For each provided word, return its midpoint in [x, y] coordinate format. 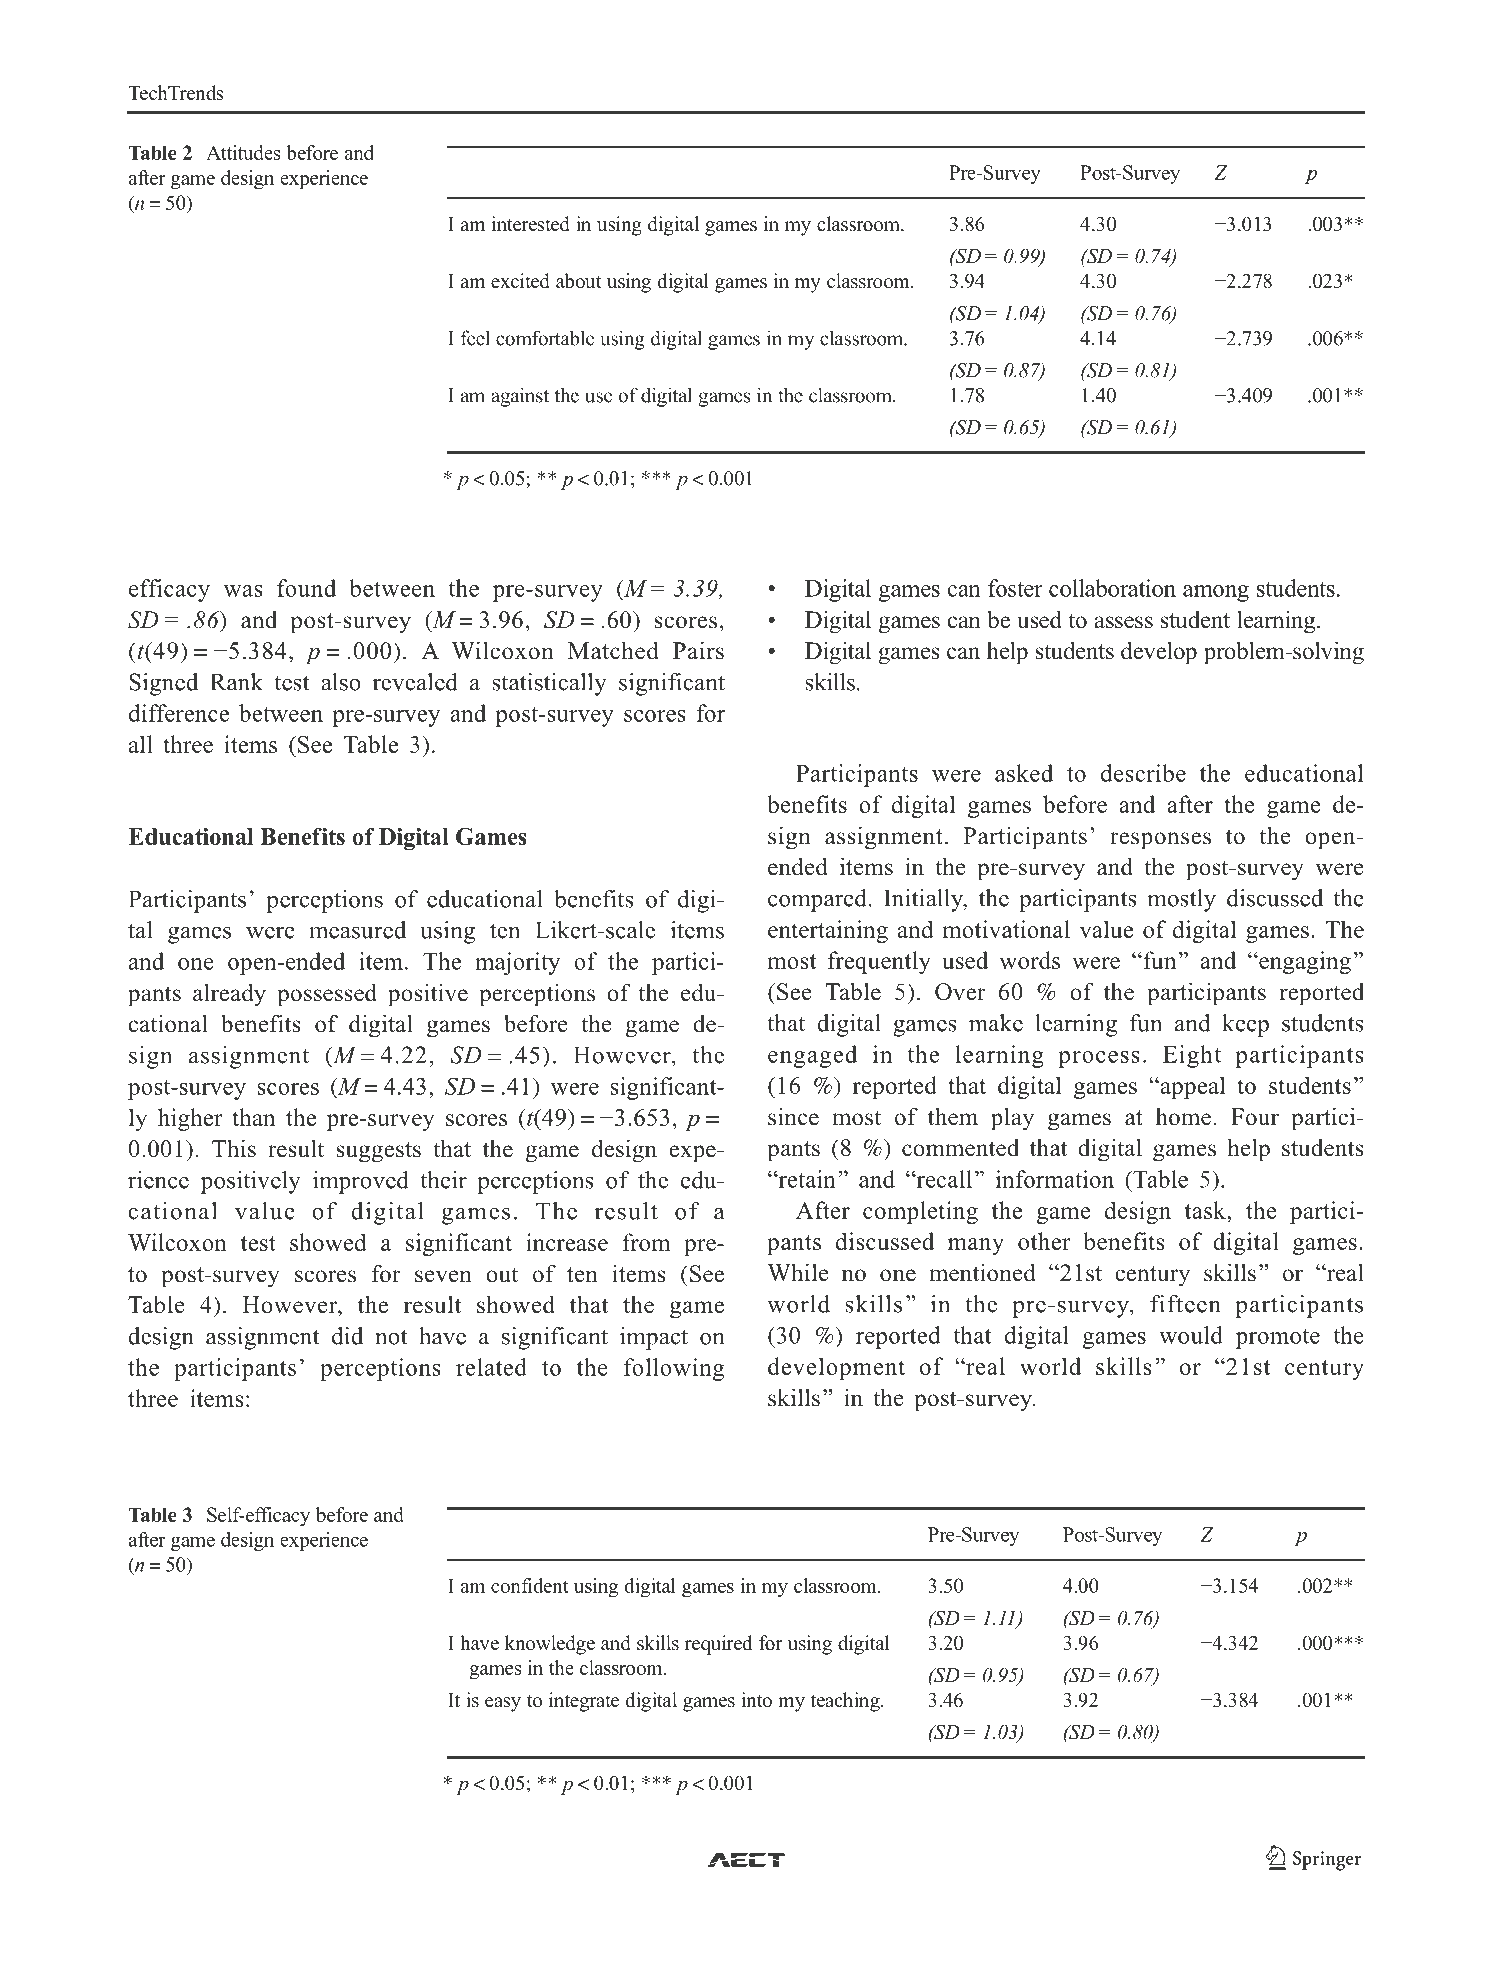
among [1216, 593]
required [718, 1645]
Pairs [698, 650]
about [579, 281]
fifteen [1185, 1304]
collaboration [1112, 588]
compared [817, 900]
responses [1160, 841]
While [798, 1272]
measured [357, 930]
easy [503, 1704]
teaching [846, 1702]
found [306, 588]
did [347, 1336]
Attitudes [243, 152]
